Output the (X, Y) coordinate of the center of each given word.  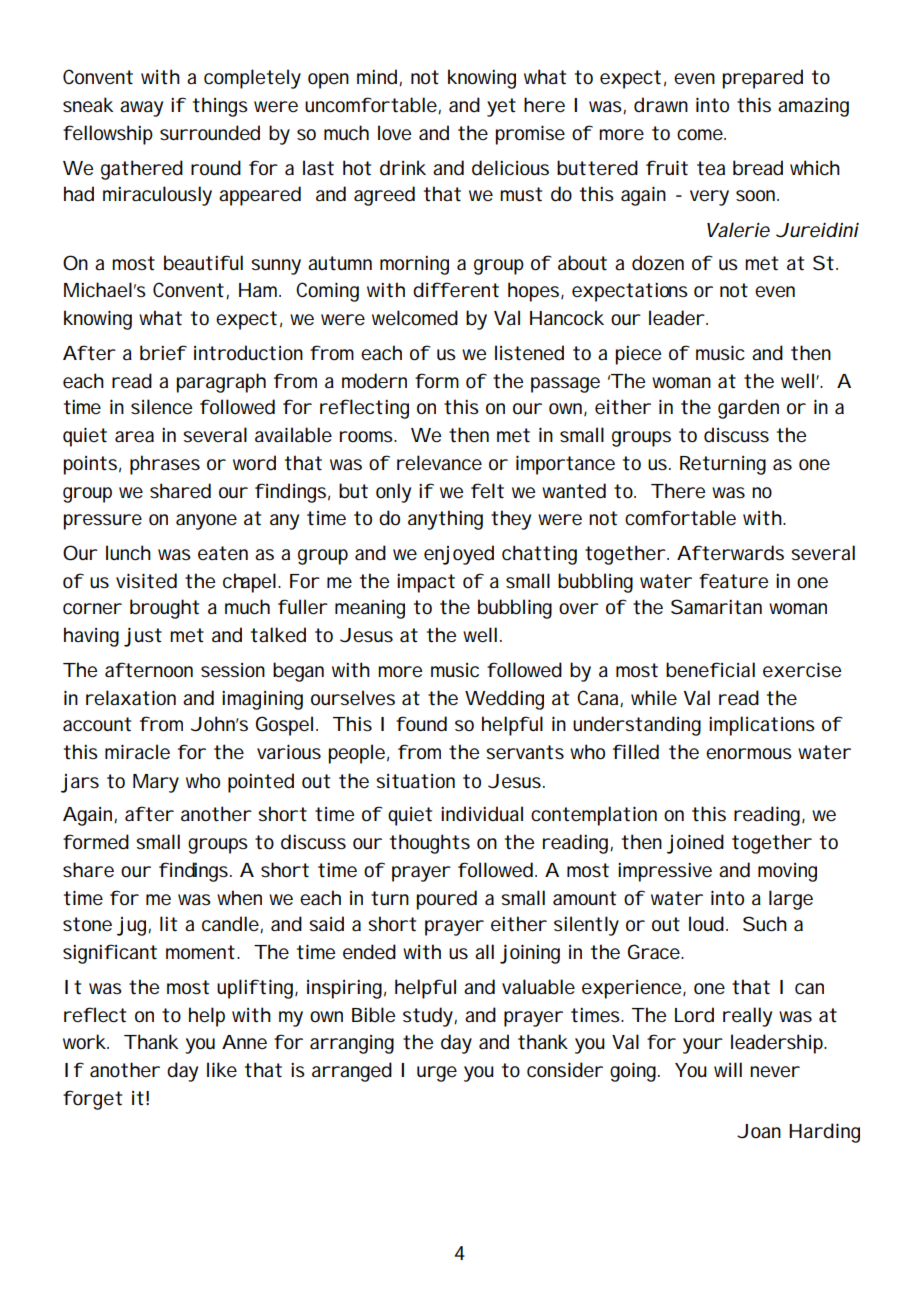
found (421, 724)
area (134, 437)
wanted (574, 491)
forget (92, 1100)
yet (501, 107)
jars (80, 783)
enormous (749, 754)
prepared (763, 79)
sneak (88, 105)
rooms (368, 437)
